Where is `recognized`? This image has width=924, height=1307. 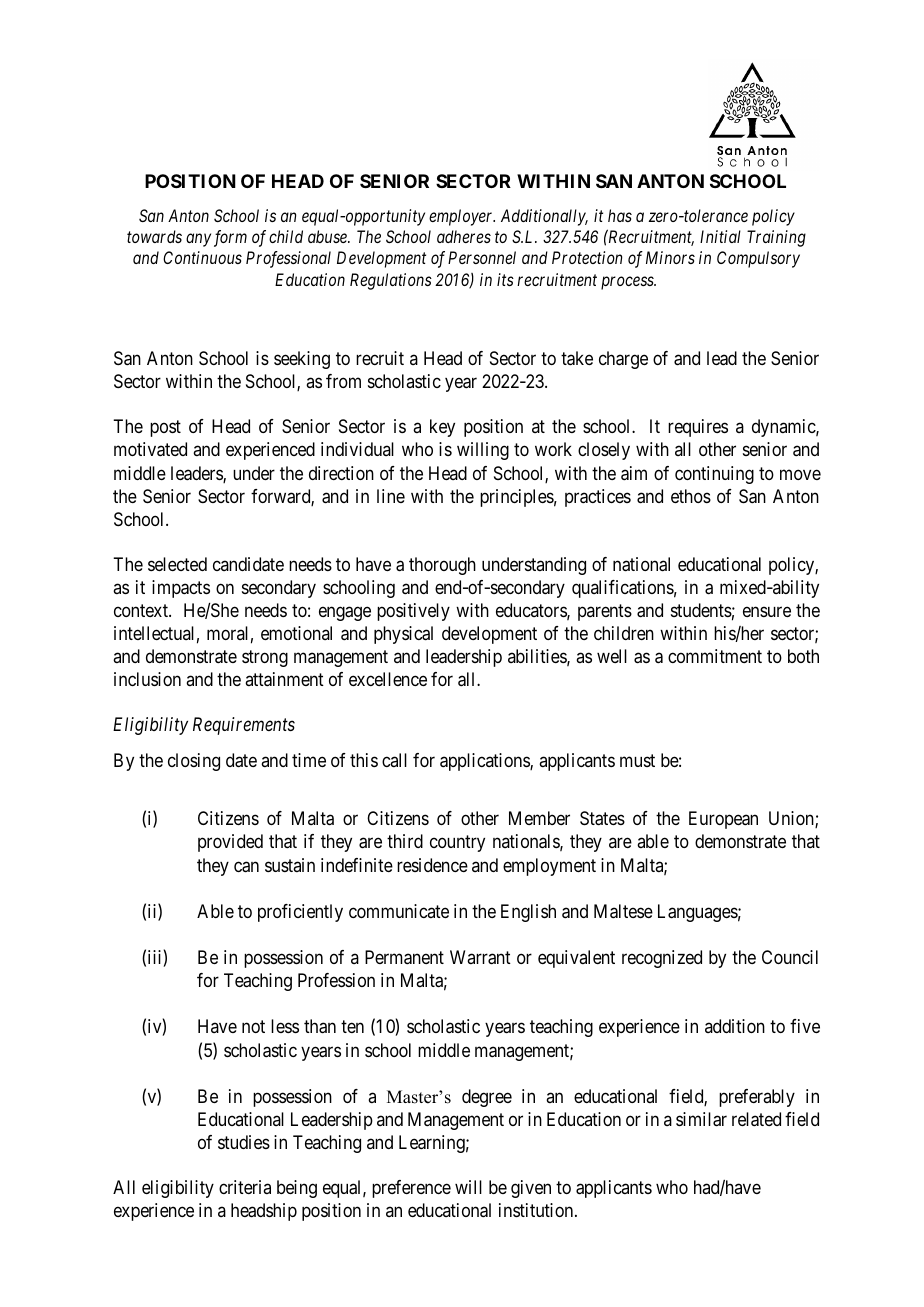
recognized is located at coordinates (662, 959).
